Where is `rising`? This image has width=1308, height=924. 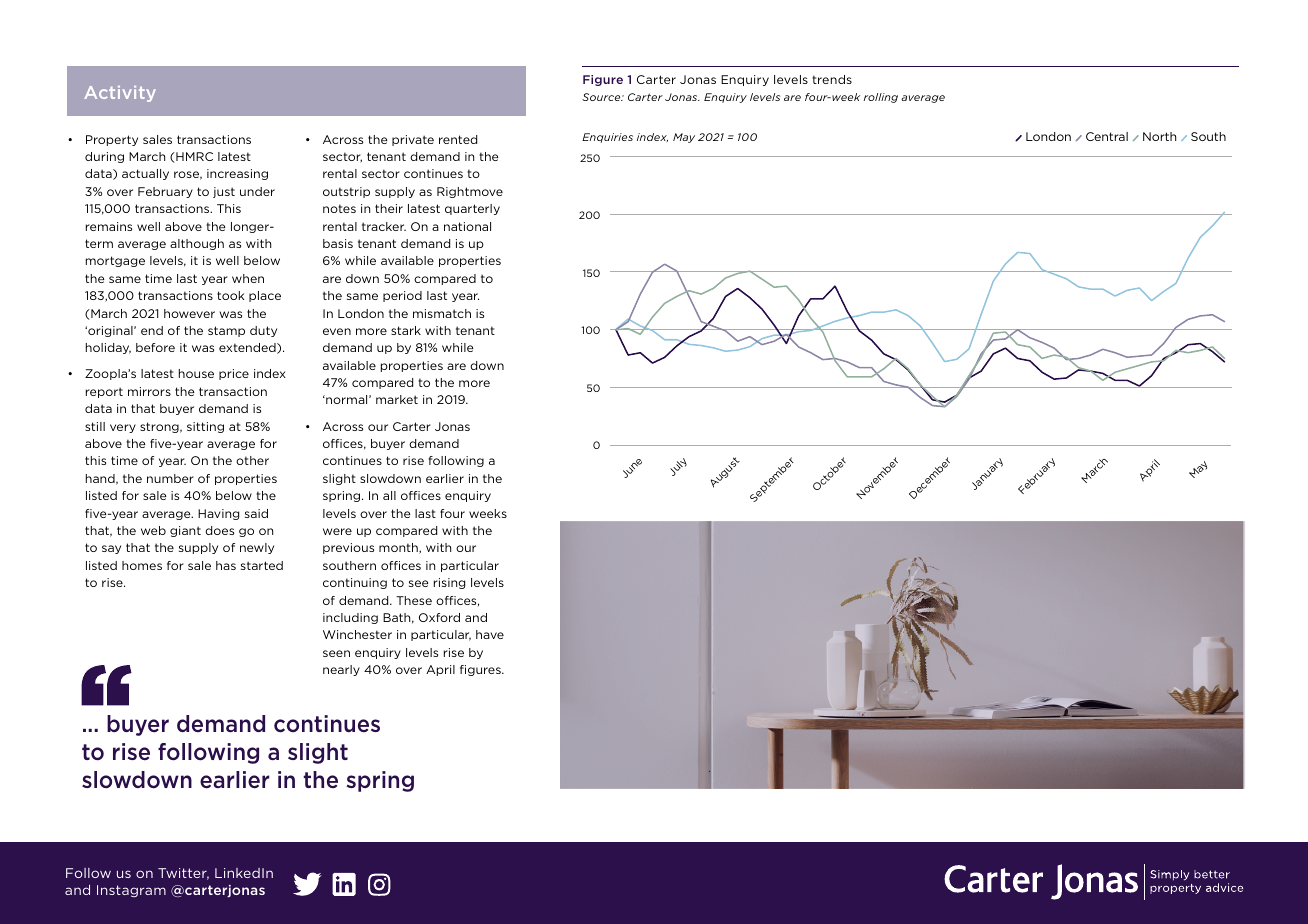 rising is located at coordinates (449, 583).
